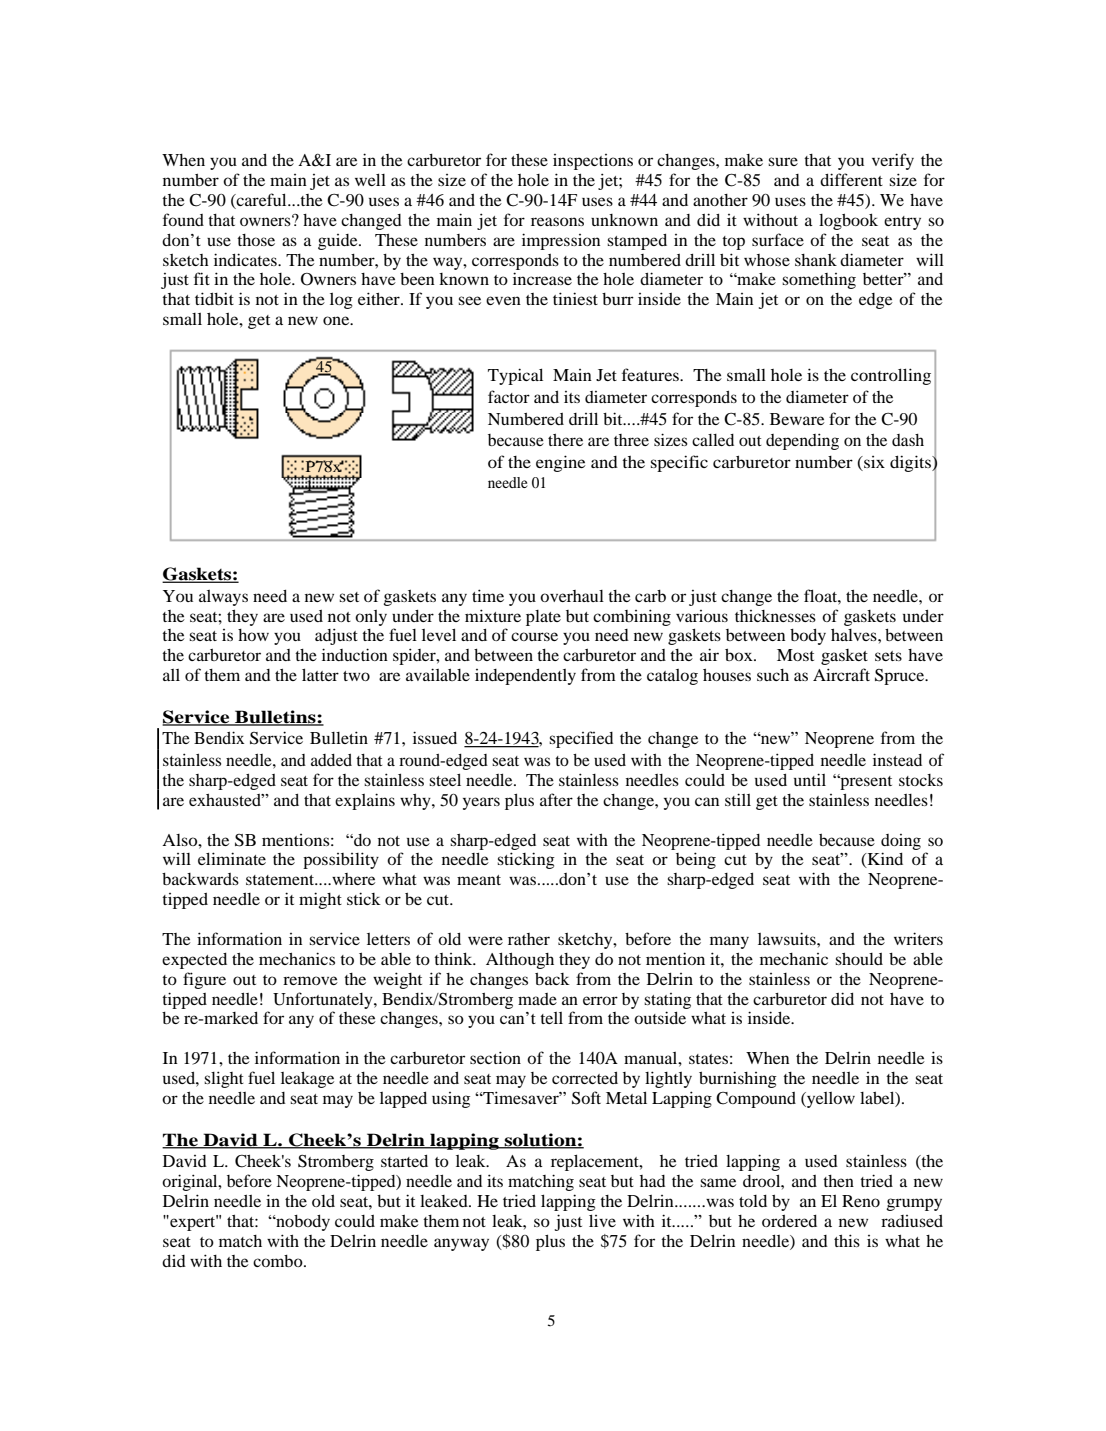 This screenshot has height=1431, width=1106. I want to click on reasons, so click(557, 221).
